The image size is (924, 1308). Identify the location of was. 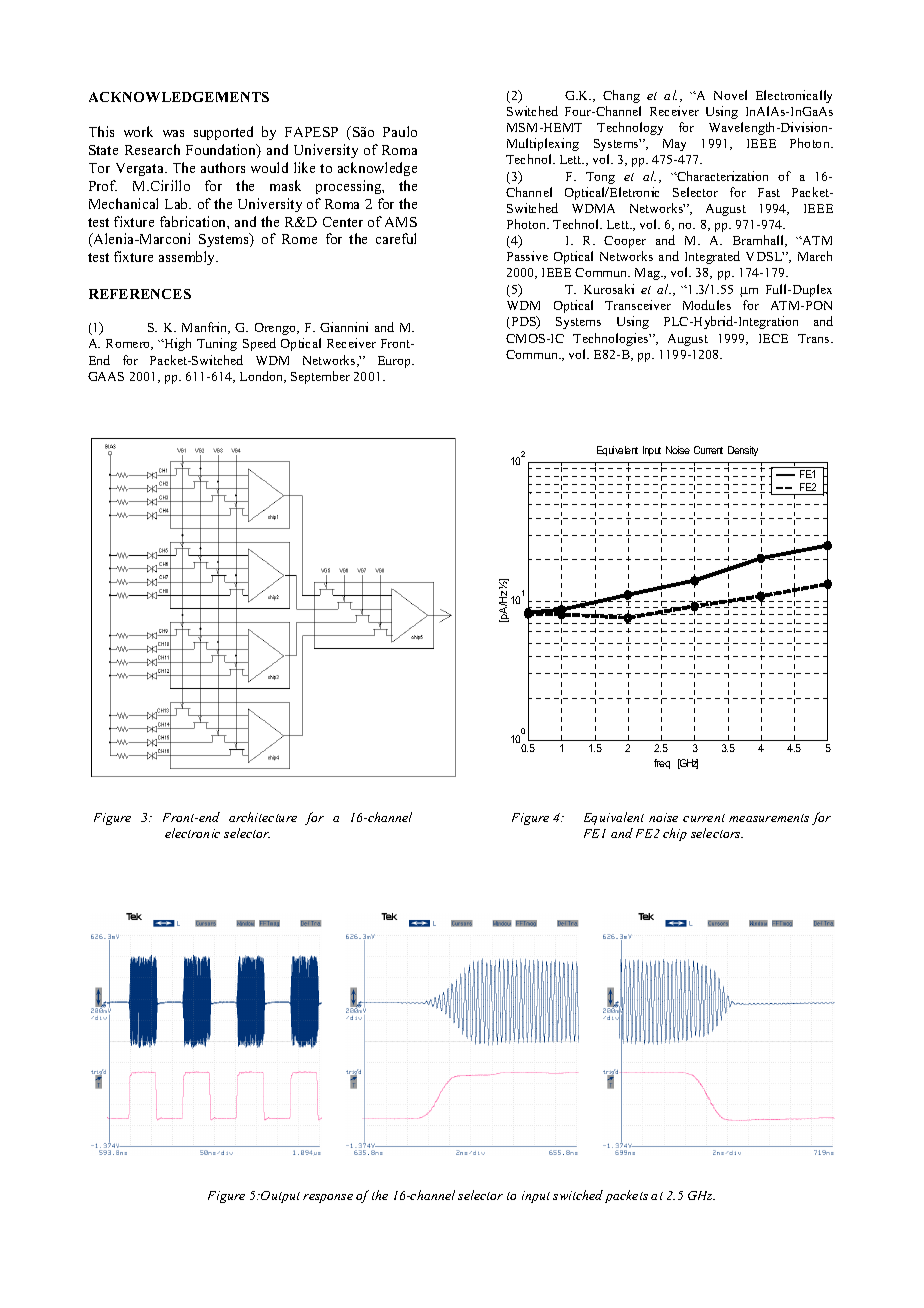
(173, 133).
